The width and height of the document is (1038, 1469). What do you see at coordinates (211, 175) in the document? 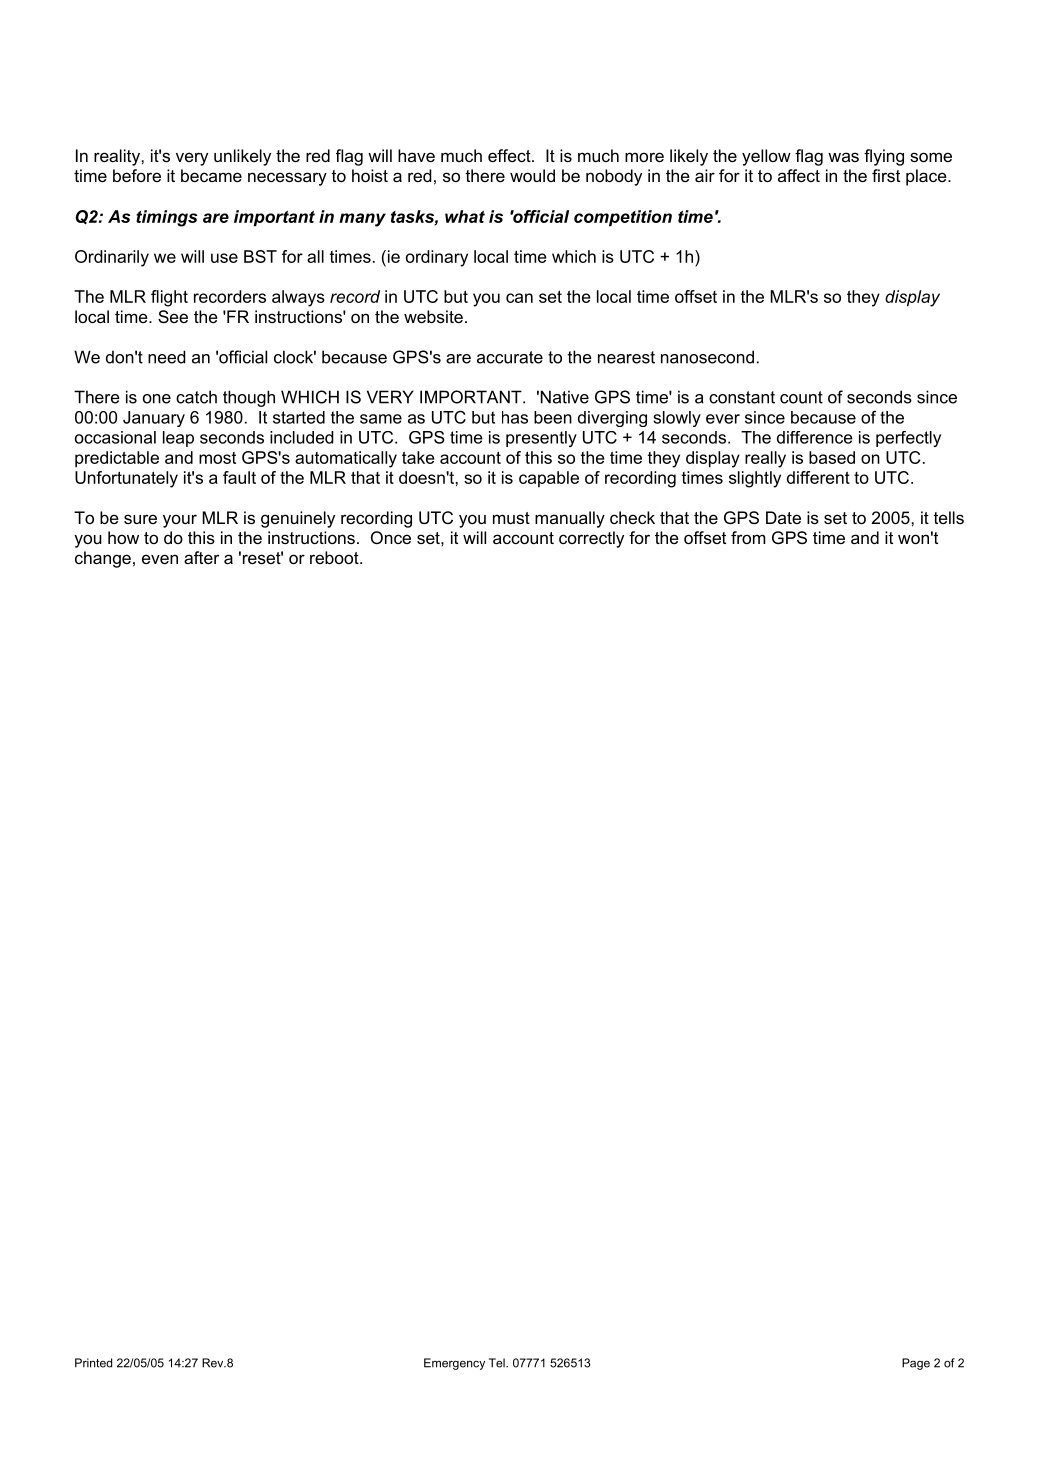
I see `became` at bounding box center [211, 175].
